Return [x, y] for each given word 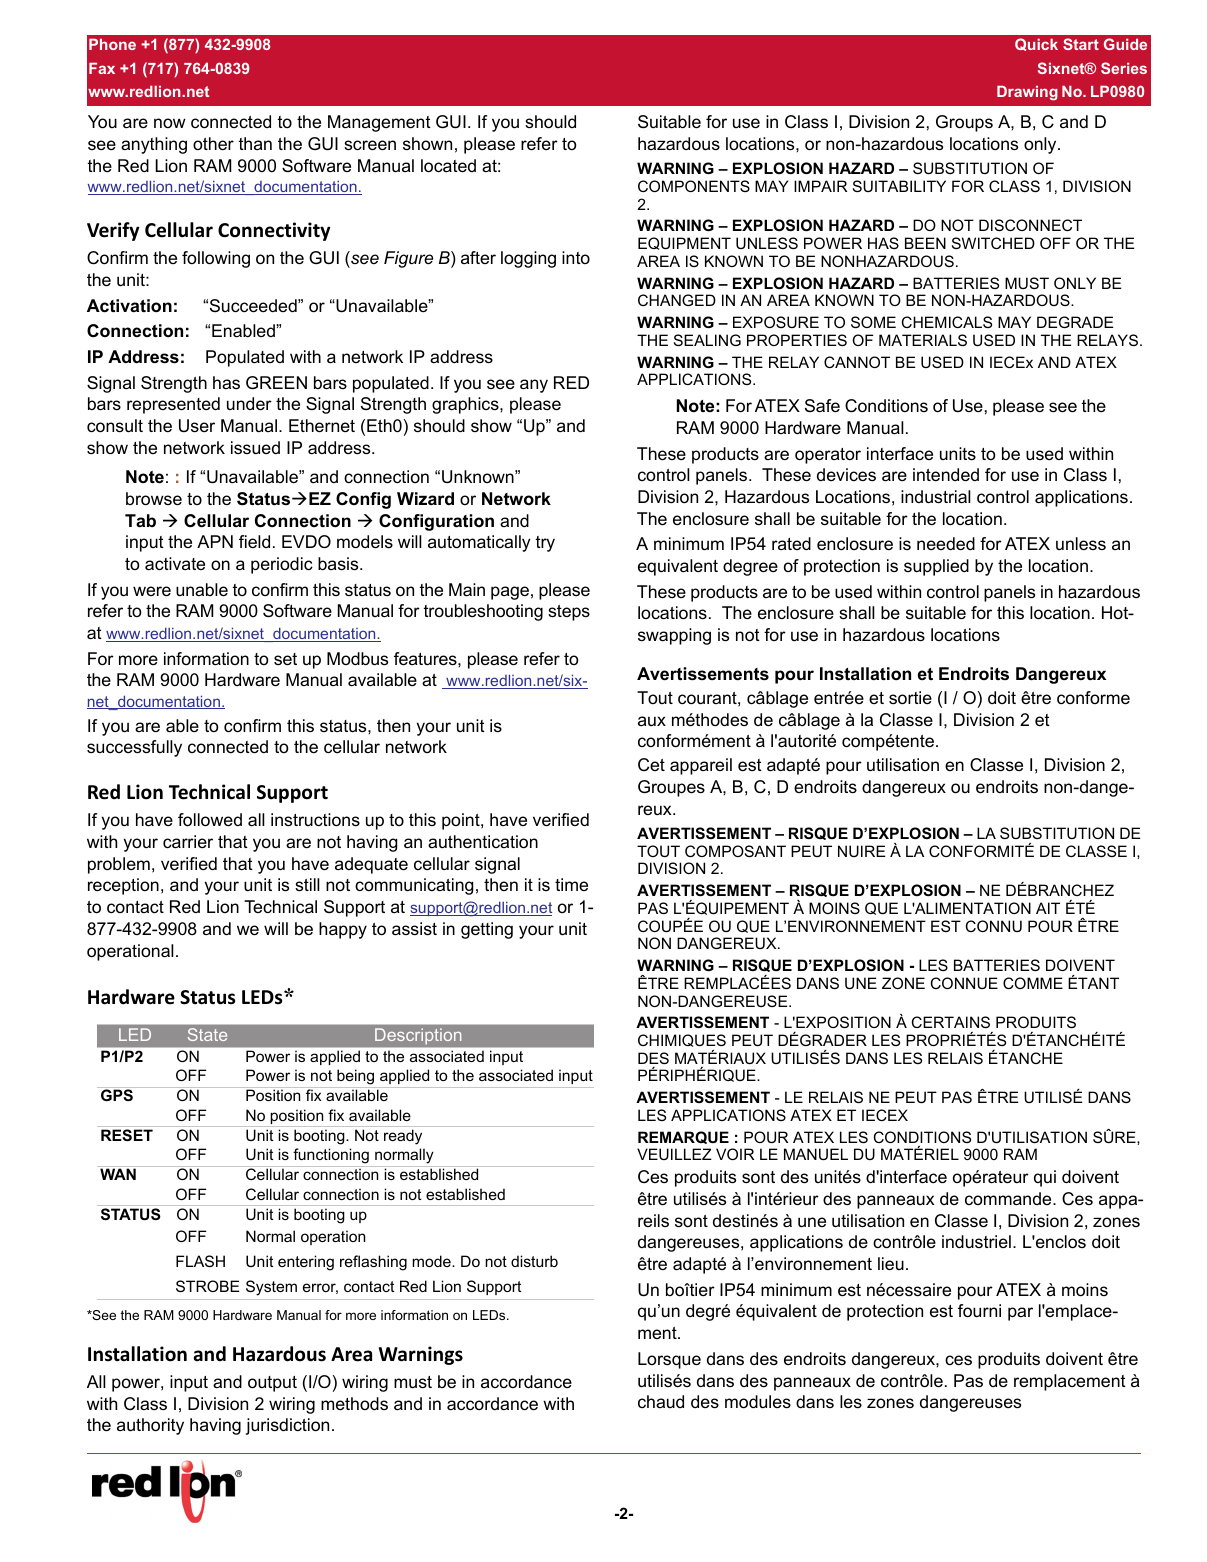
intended [946, 475]
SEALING [707, 340]
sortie [910, 698]
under [249, 404]
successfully [134, 748]
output [272, 1384]
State [207, 1034]
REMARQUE [683, 1137]
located [448, 166]
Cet [651, 765]
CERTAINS [951, 1022]
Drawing [1027, 93]
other [213, 143]
